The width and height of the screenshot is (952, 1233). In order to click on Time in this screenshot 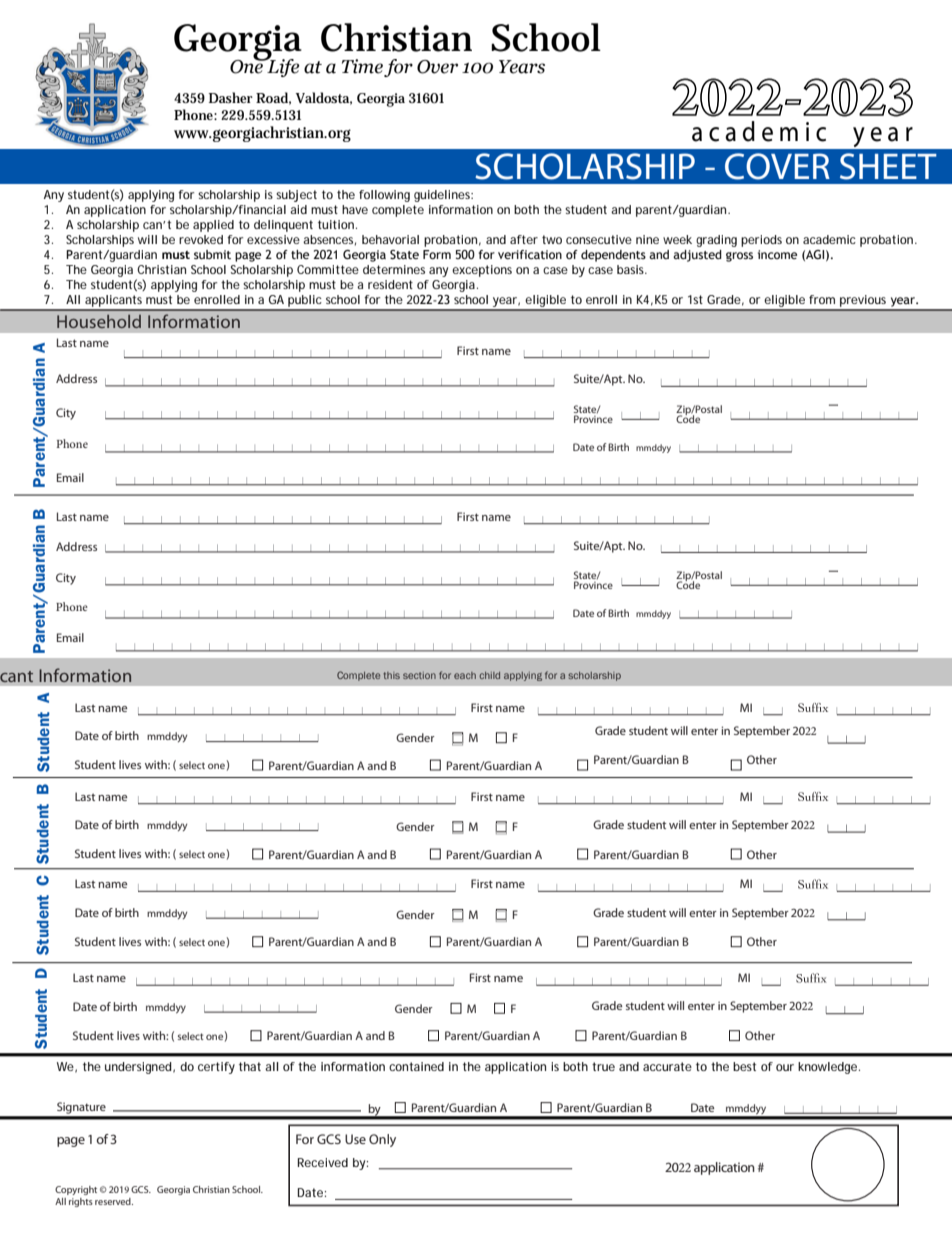, I will do `click(362, 66)`.
